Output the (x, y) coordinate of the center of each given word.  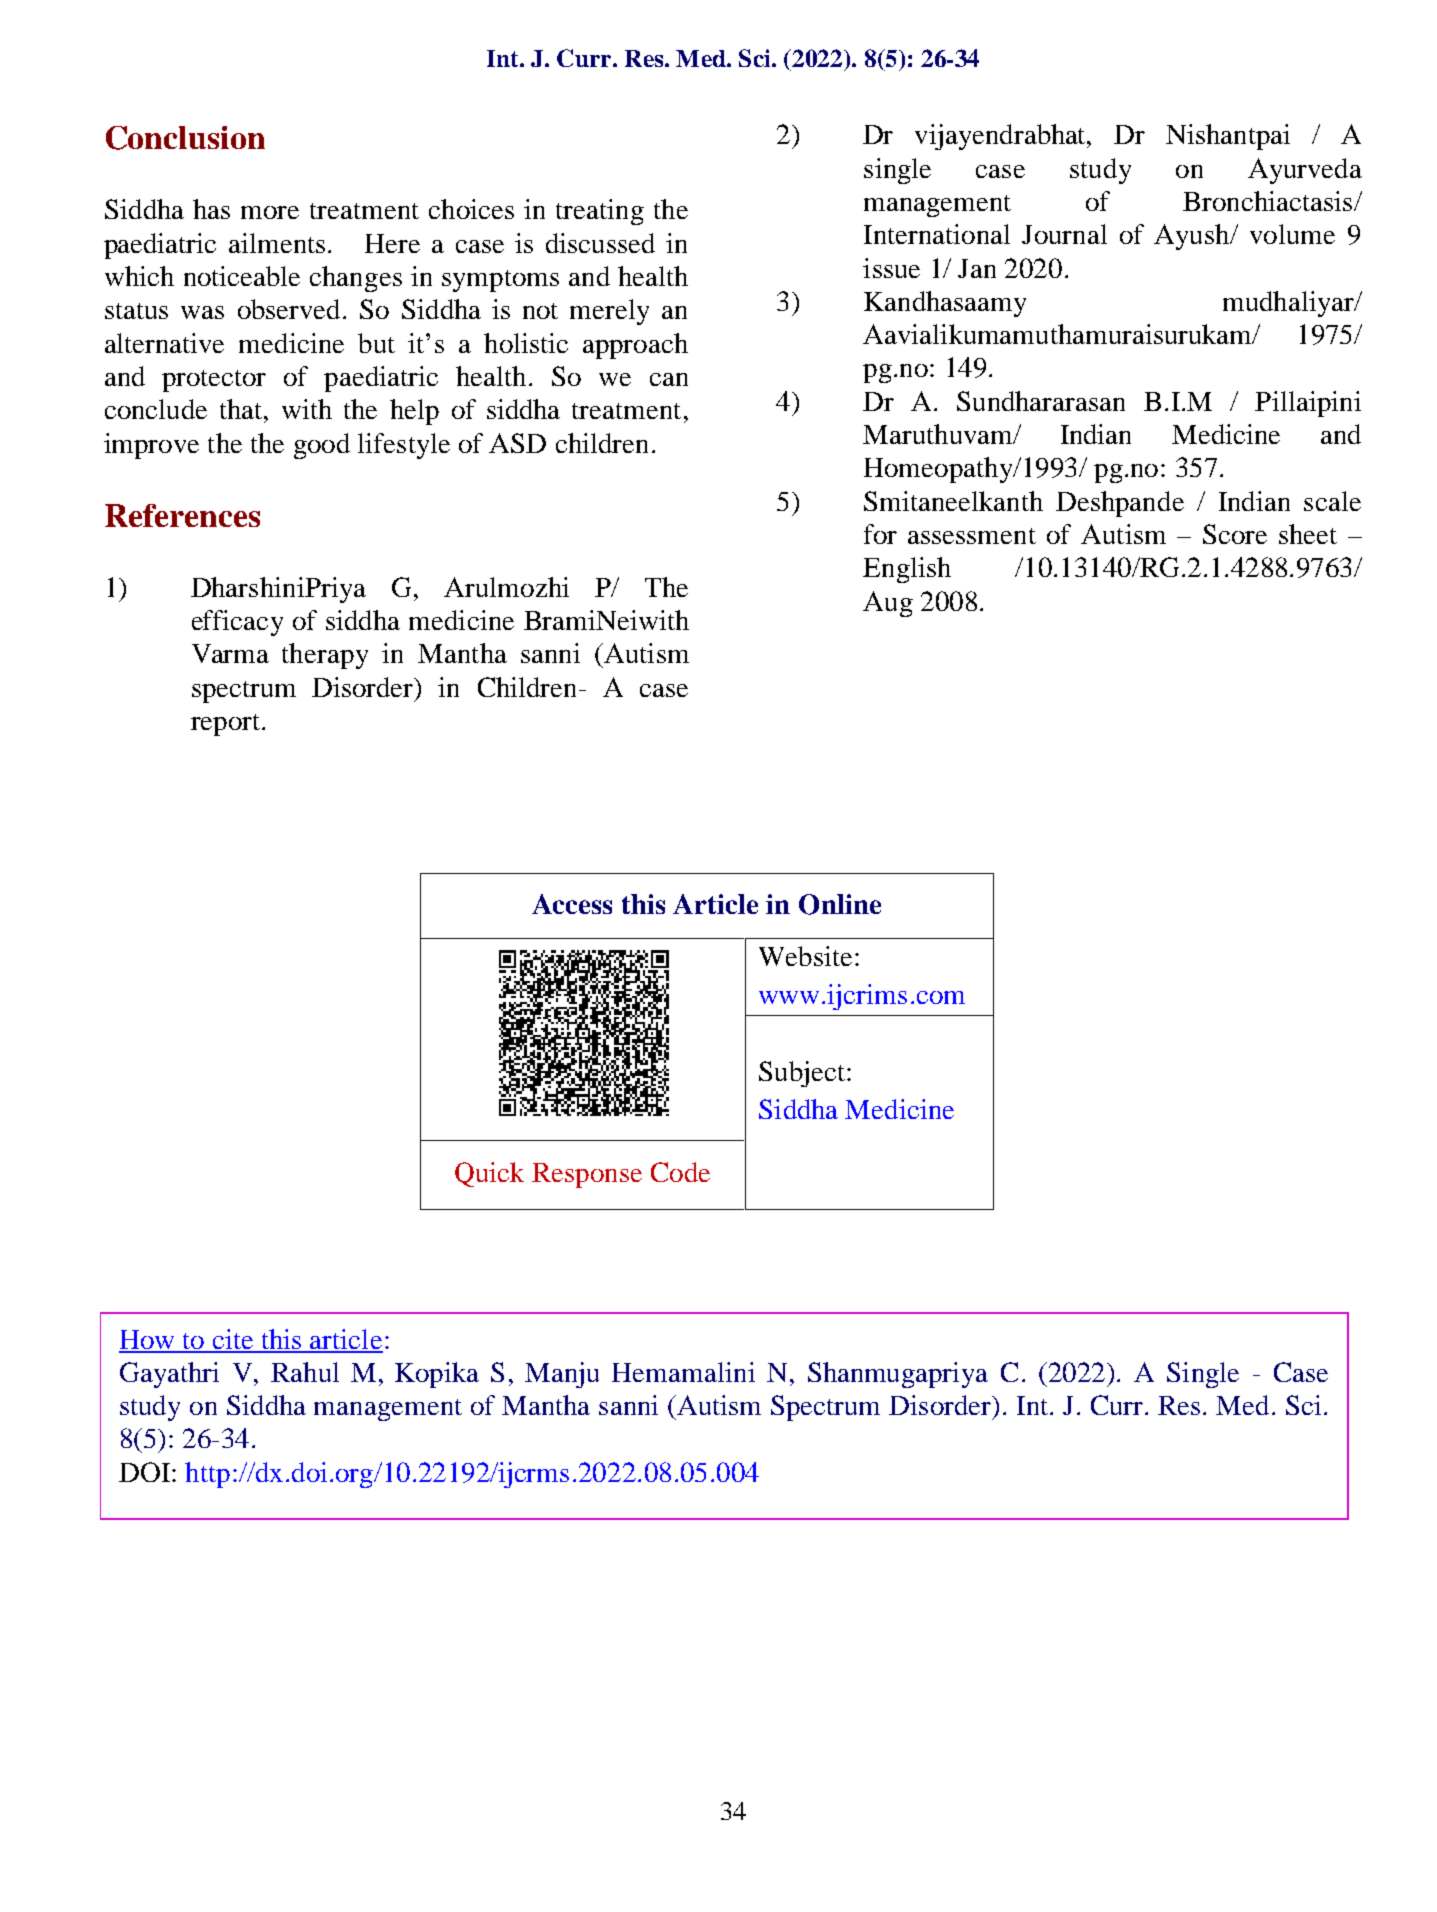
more (270, 212)
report (225, 725)
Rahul (305, 1372)
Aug (888, 604)
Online (840, 904)
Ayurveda (1305, 171)
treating (600, 212)
